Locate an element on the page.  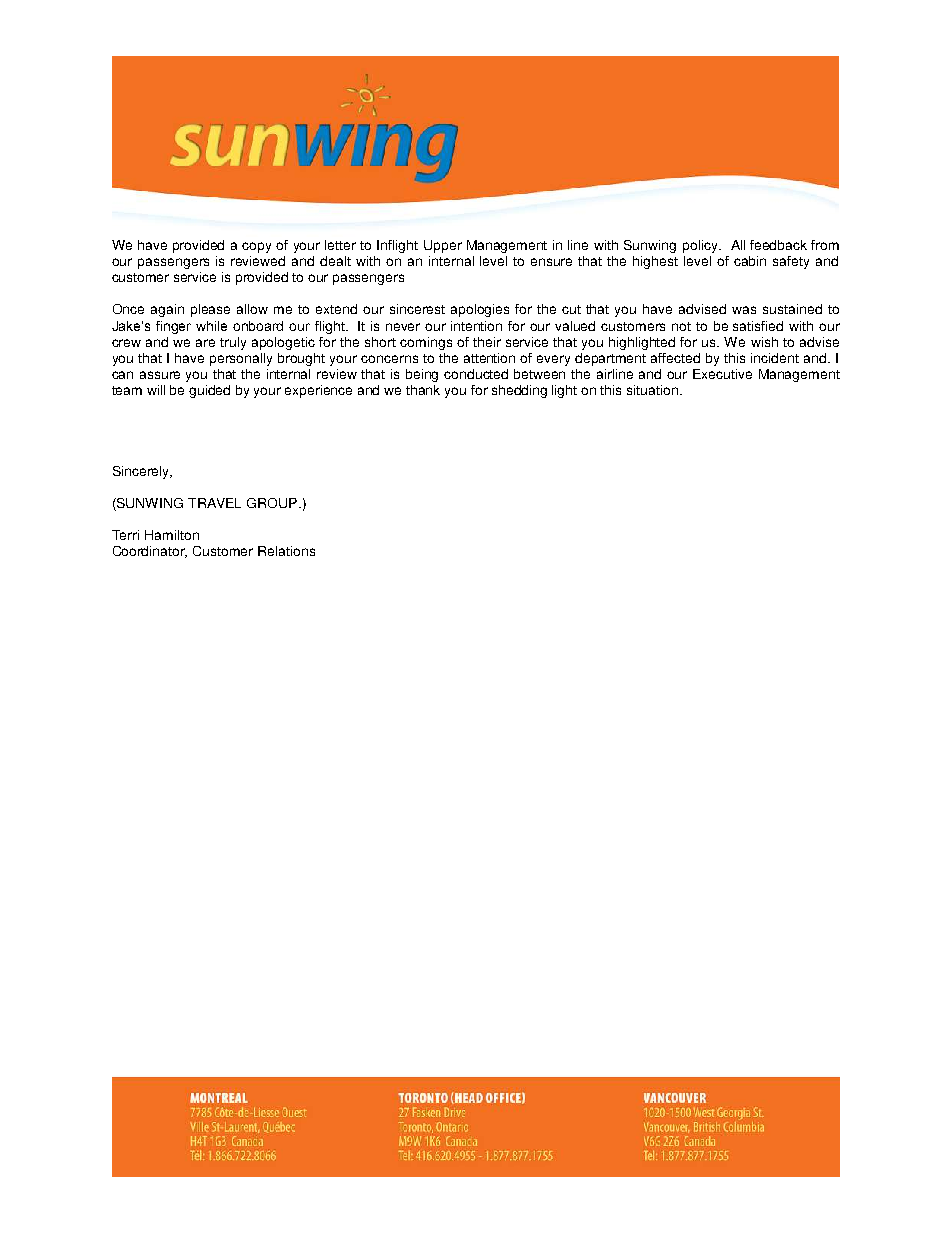
policy is located at coordinates (701, 246).
